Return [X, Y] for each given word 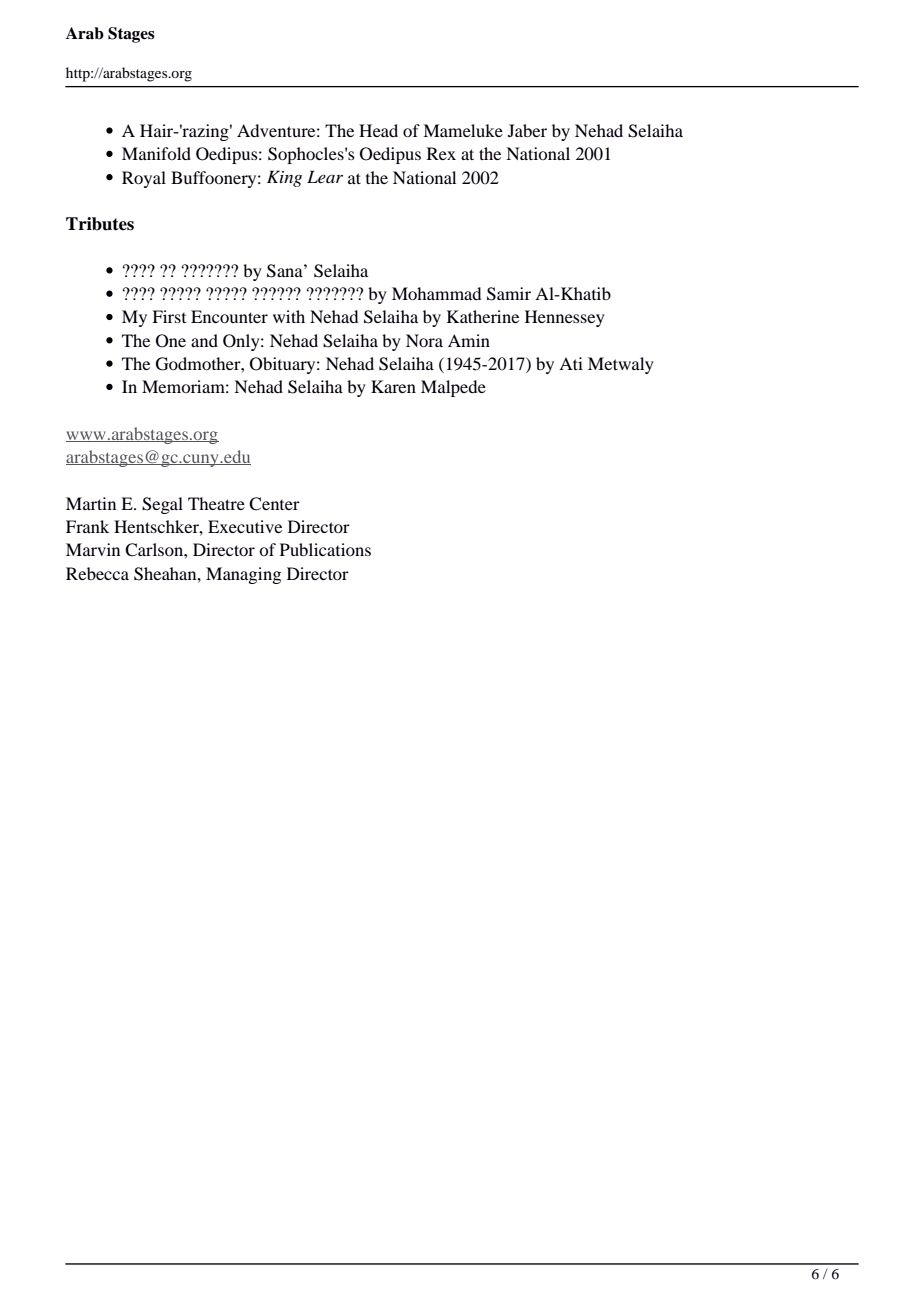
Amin [469, 340]
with [289, 316]
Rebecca [97, 573]
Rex [441, 153]
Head [378, 130]
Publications [325, 549]
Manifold [156, 153]
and [204, 340]
